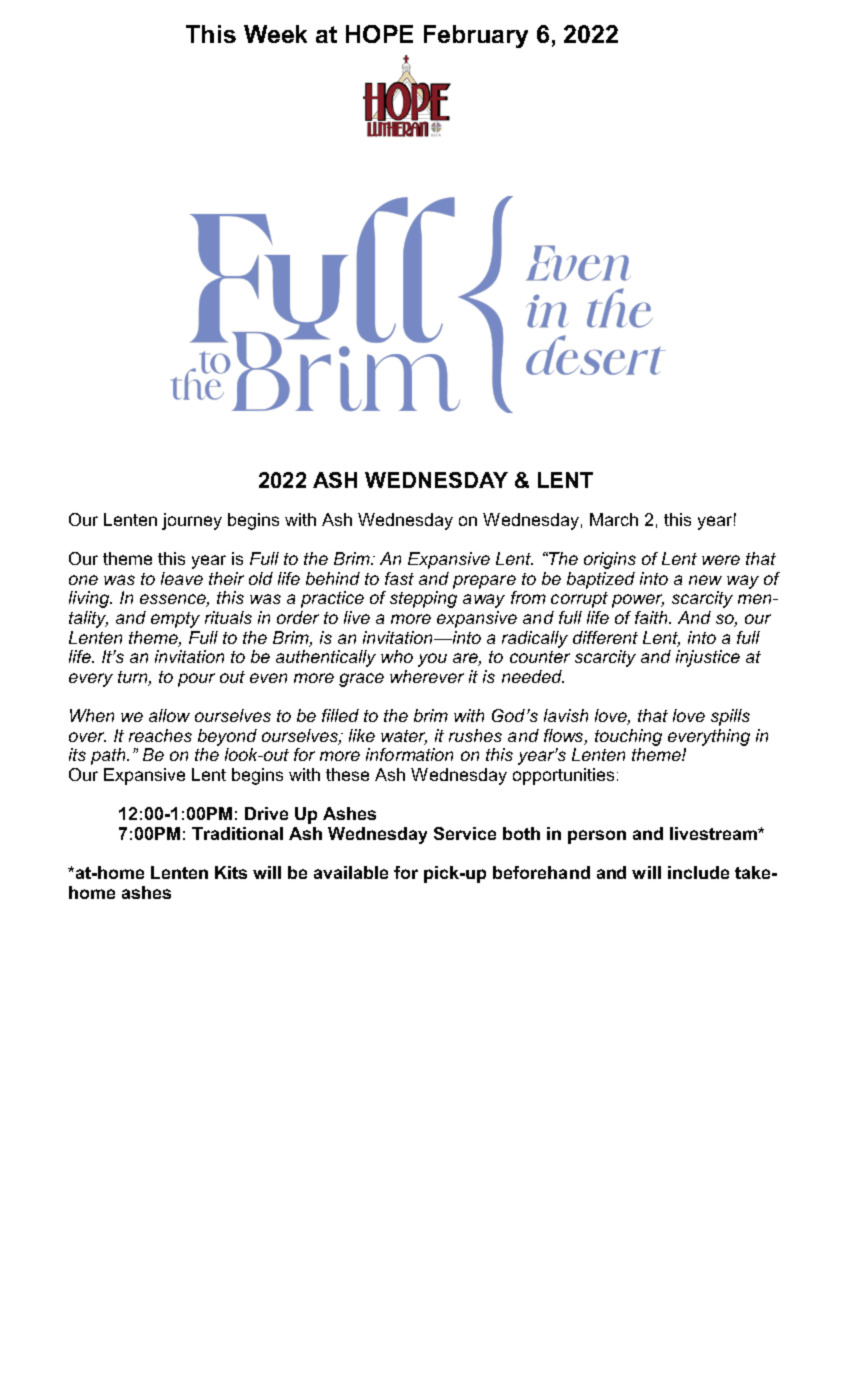  What do you see at coordinates (379, 34) in the document?
I see `HOPE` at bounding box center [379, 34].
